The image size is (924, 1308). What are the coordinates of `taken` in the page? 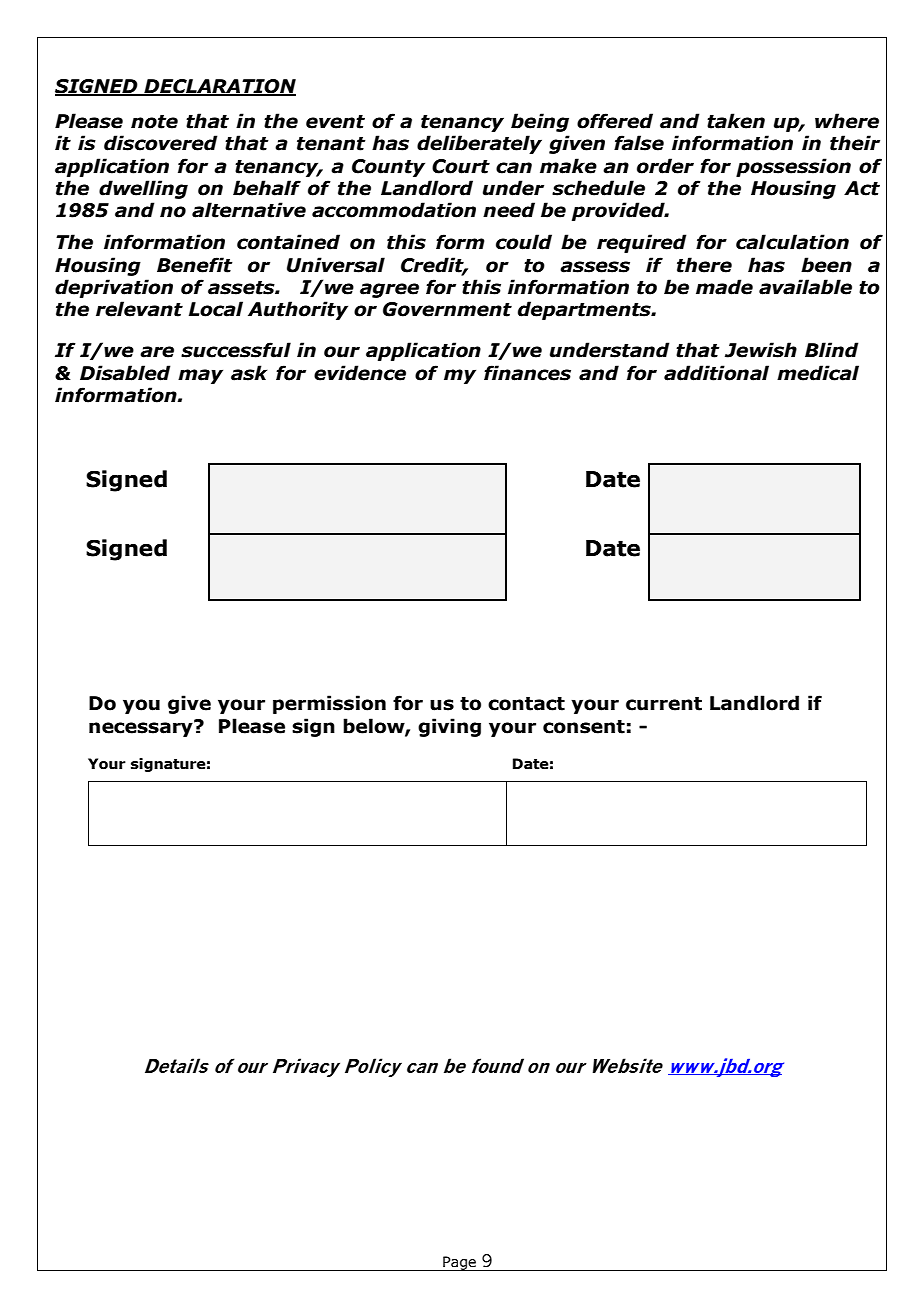 It's located at (736, 121).
